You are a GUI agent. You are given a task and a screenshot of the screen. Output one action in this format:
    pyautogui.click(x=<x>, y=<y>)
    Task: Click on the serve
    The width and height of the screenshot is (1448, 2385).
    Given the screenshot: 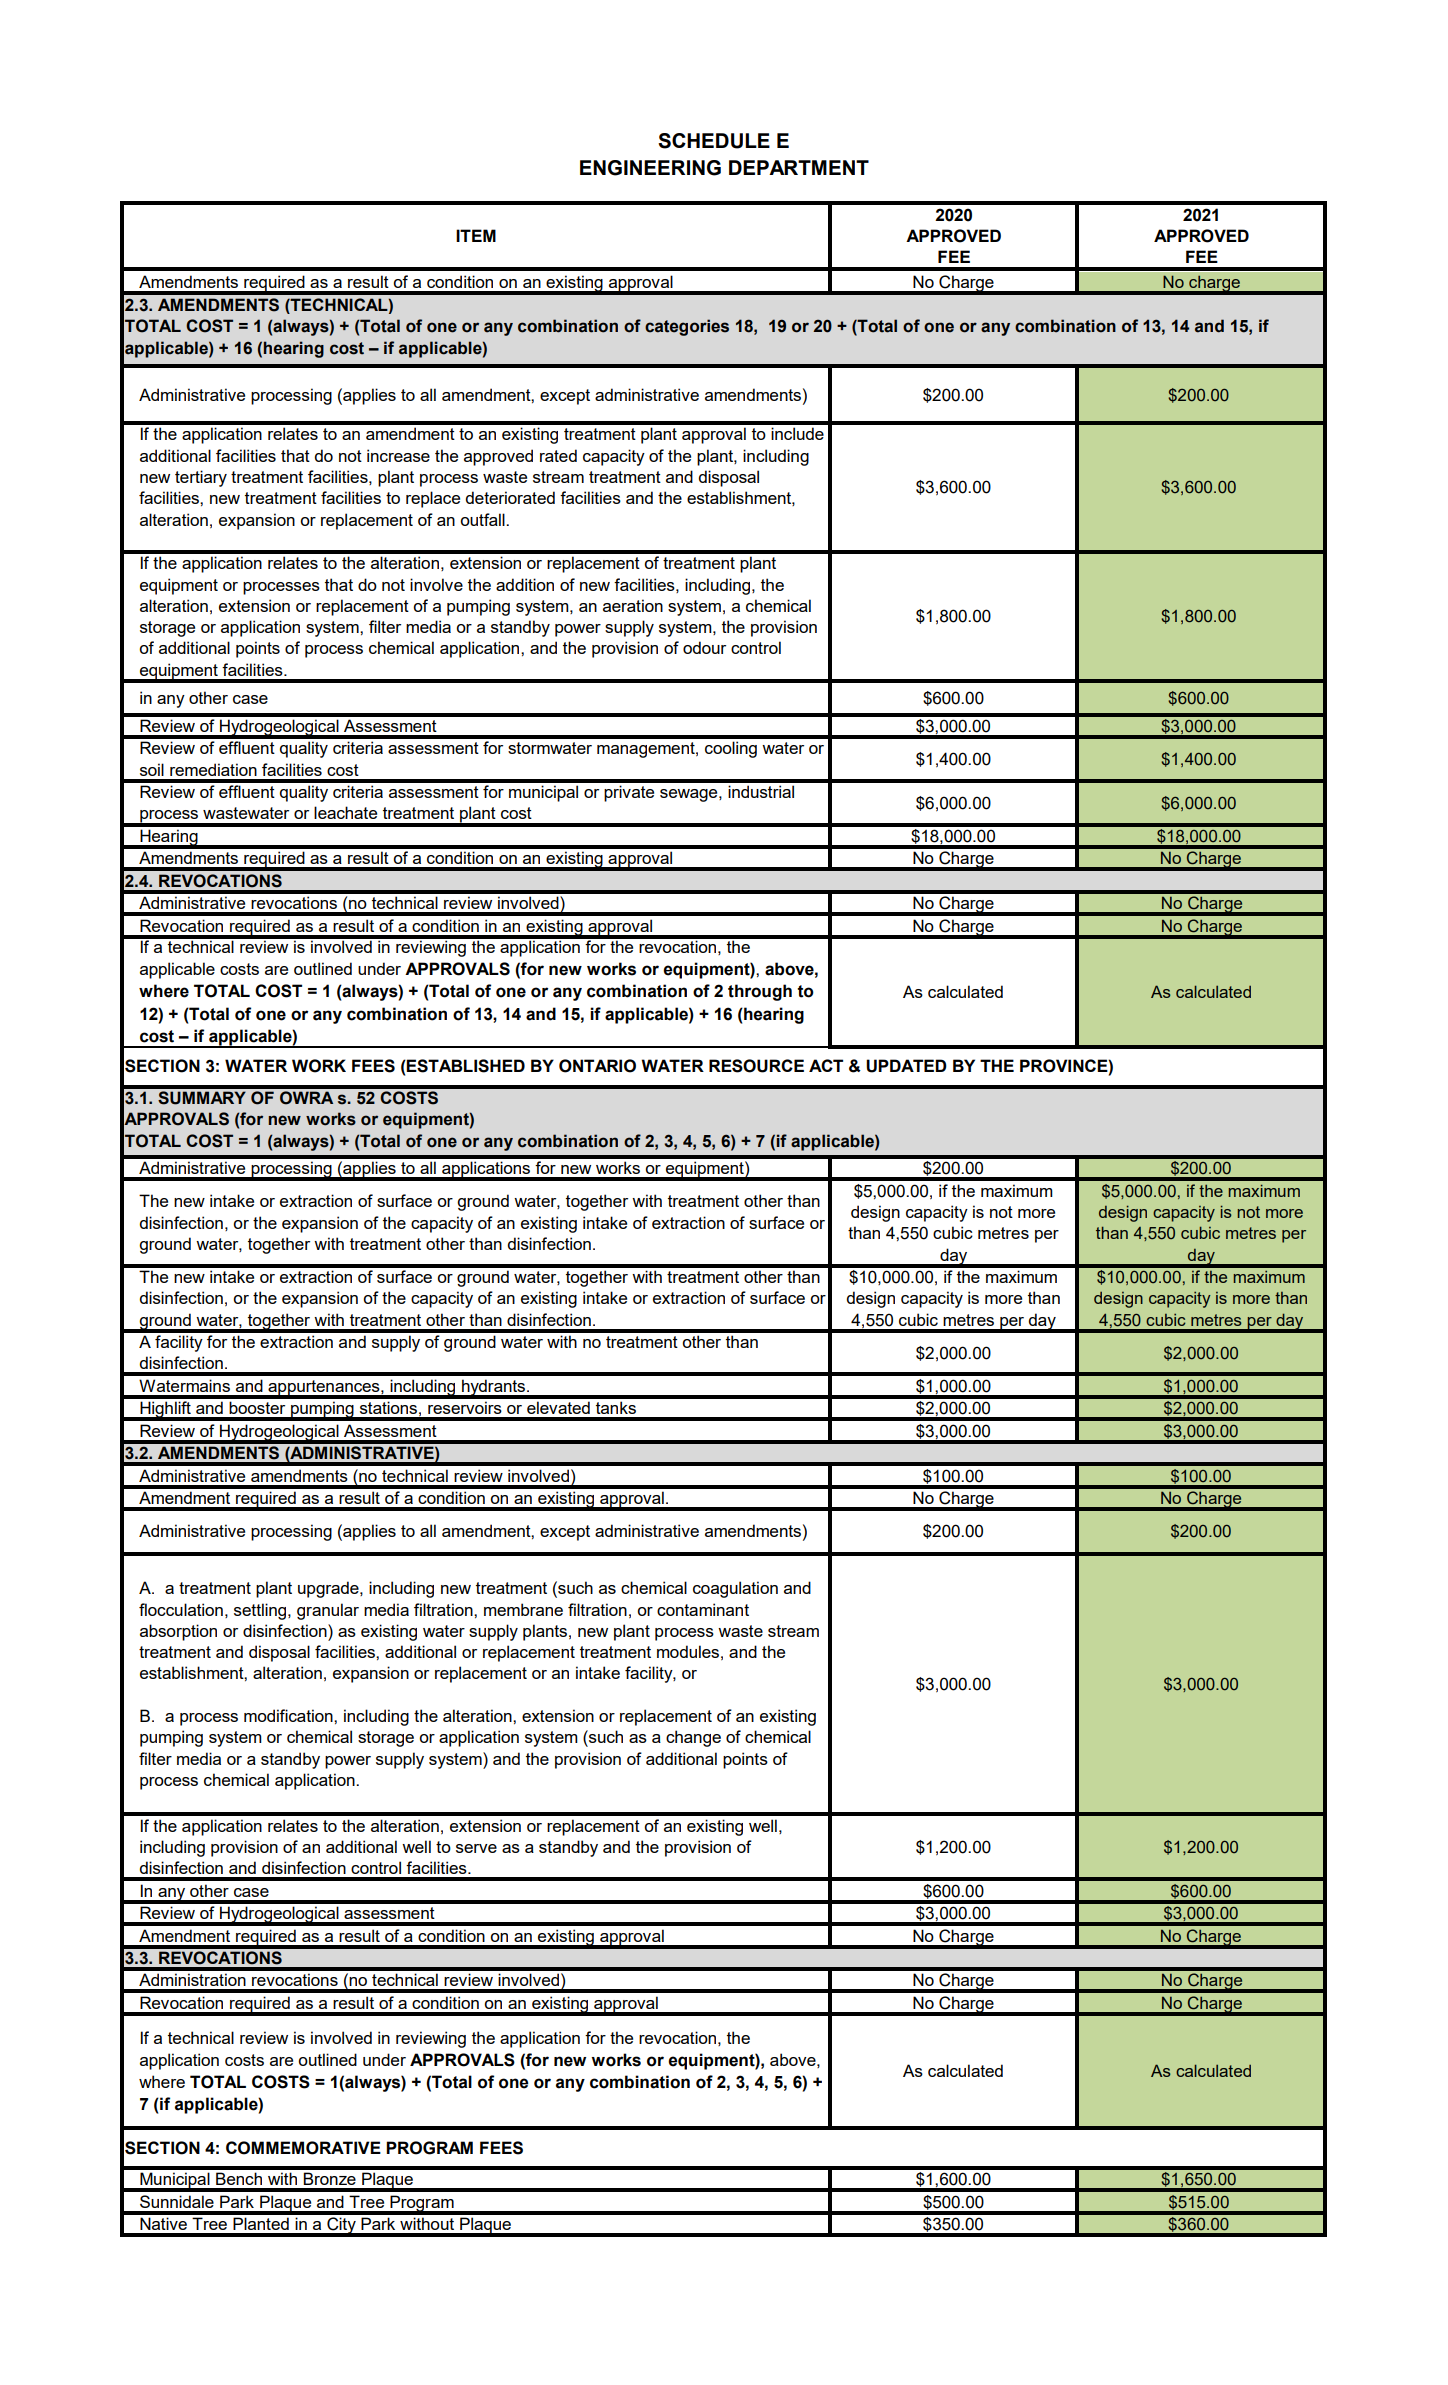 What is the action you would take?
    pyautogui.click(x=476, y=1848)
